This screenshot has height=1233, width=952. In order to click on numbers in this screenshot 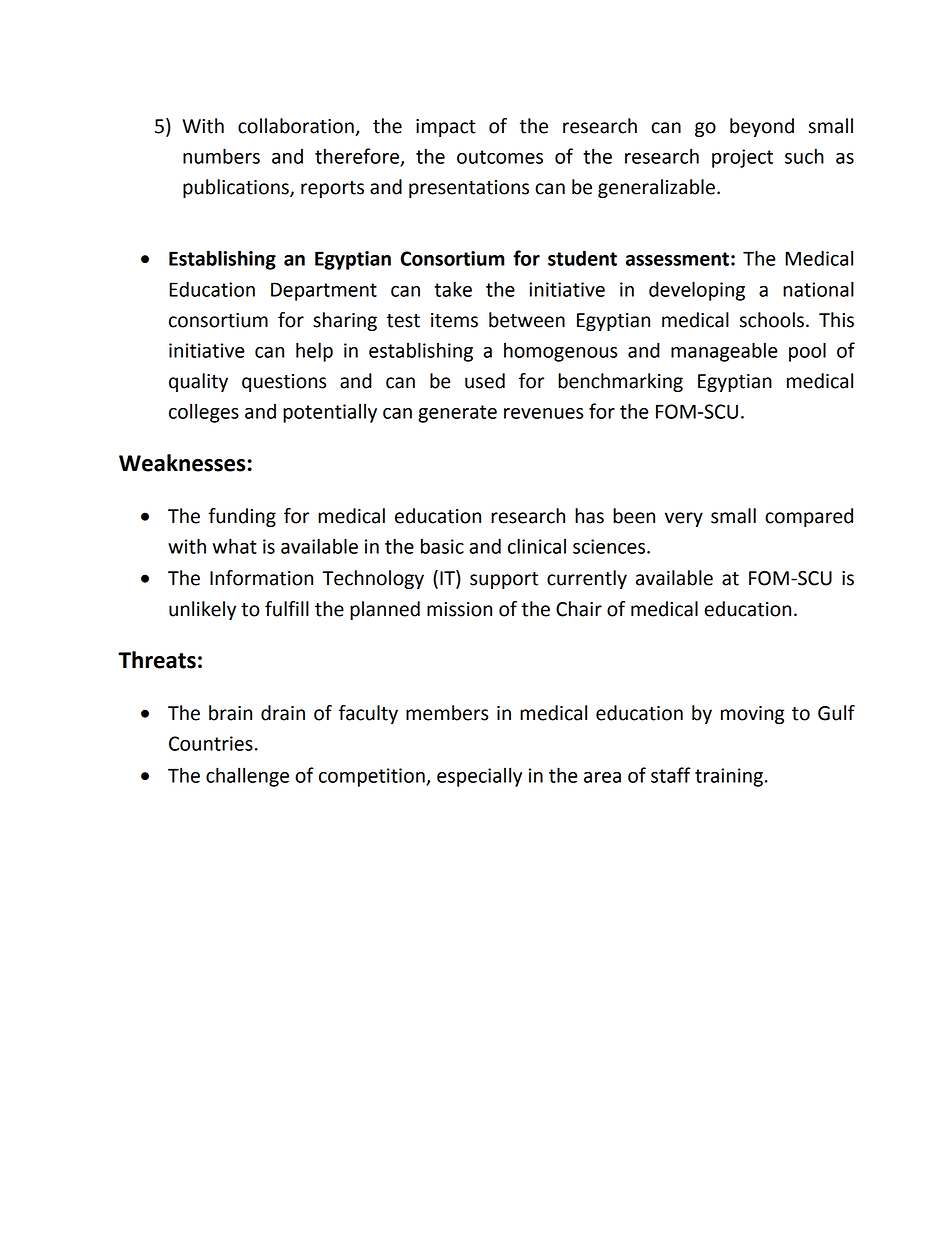, I will do `click(221, 156)`.
